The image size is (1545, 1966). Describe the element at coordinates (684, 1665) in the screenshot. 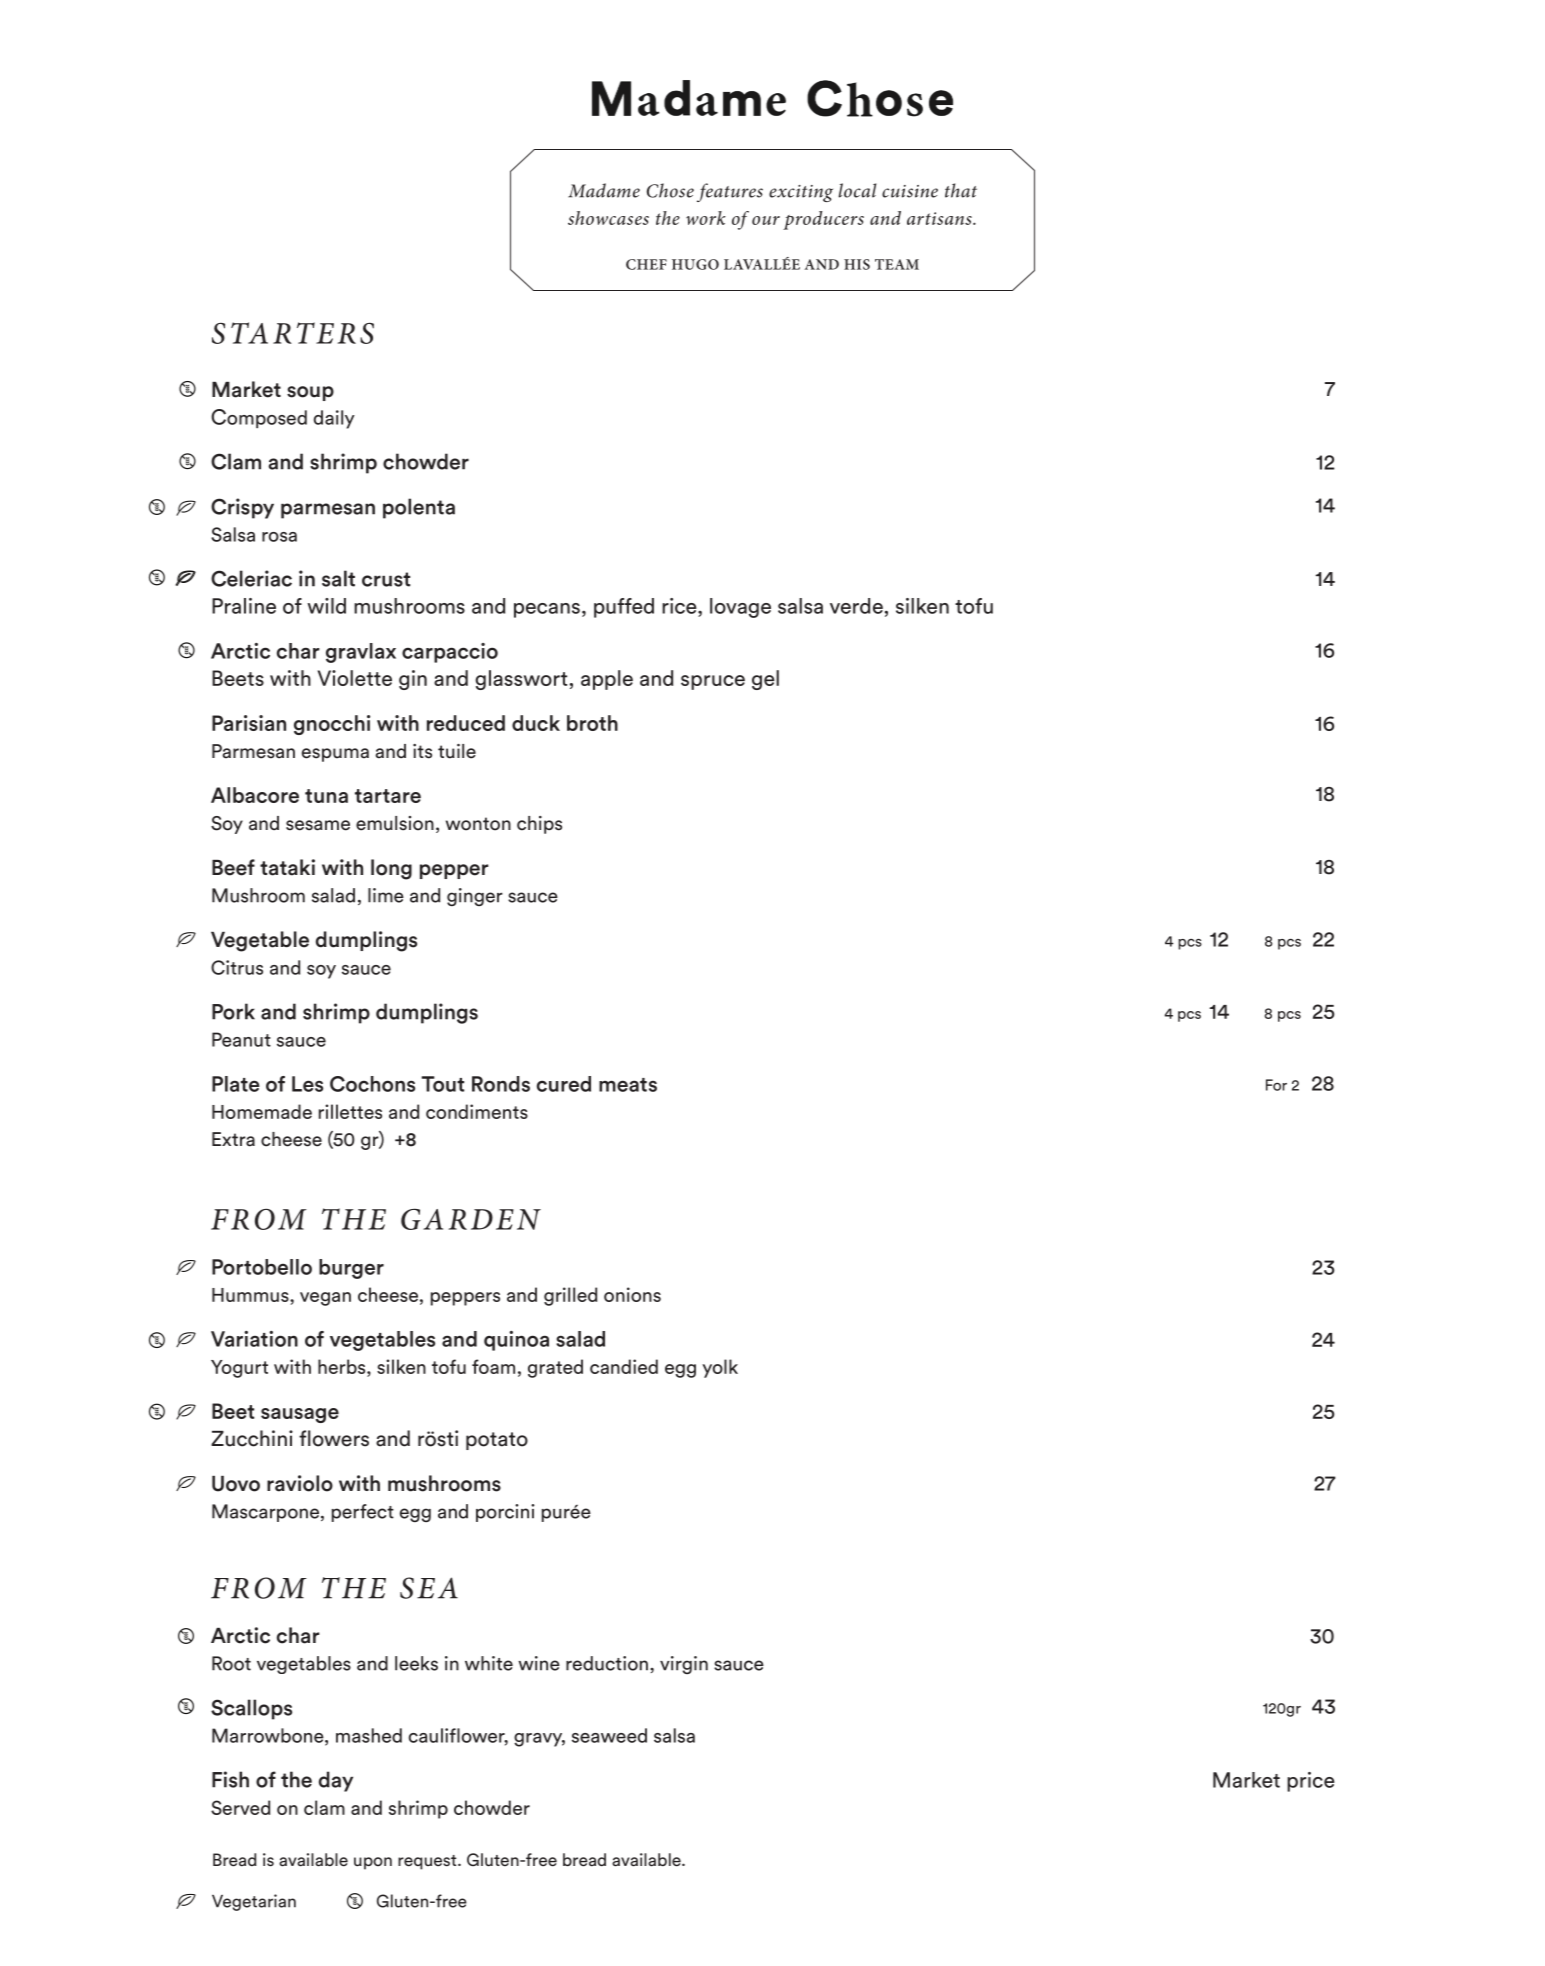

I see `virgin` at that location.
